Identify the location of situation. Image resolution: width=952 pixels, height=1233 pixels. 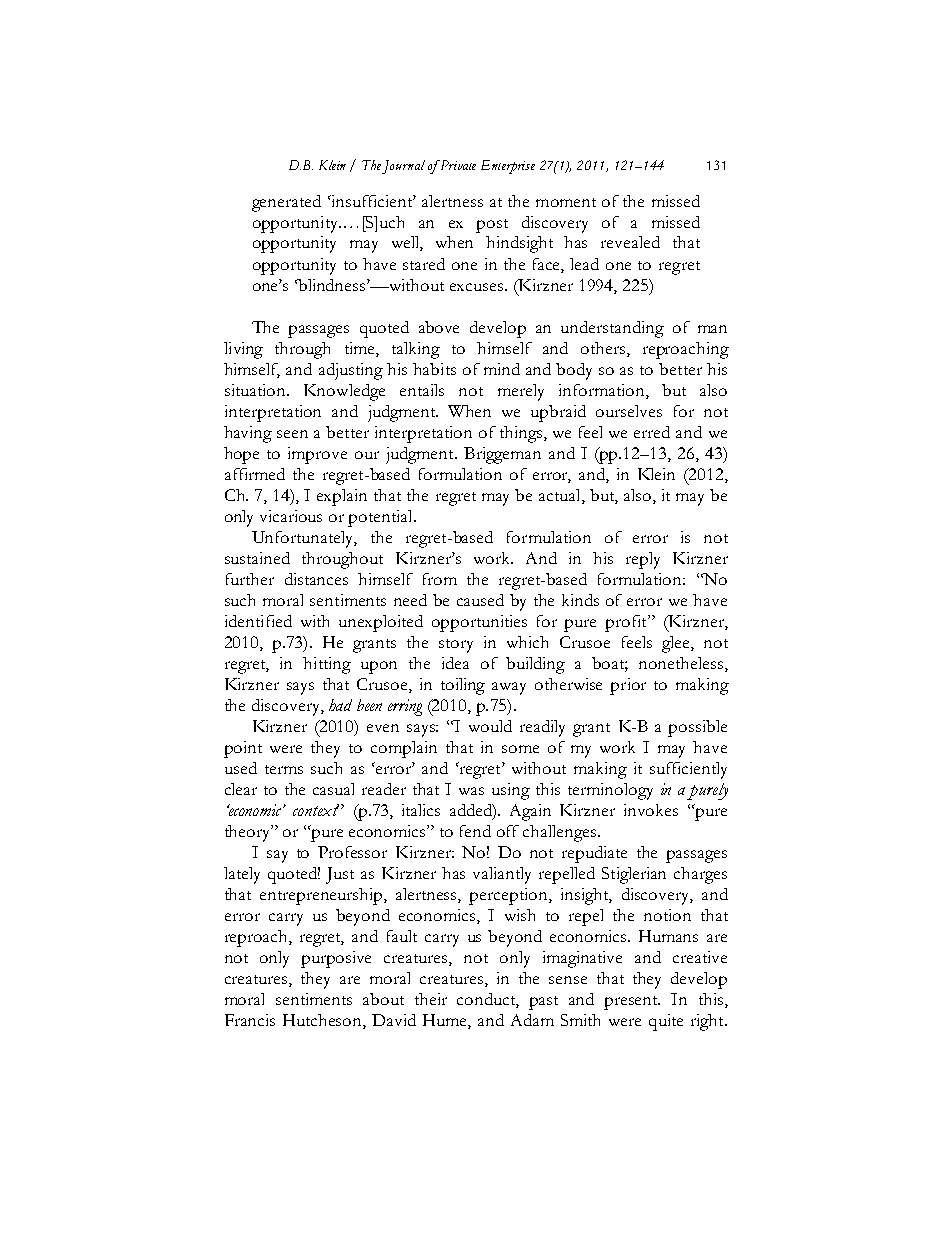
(256, 390).
